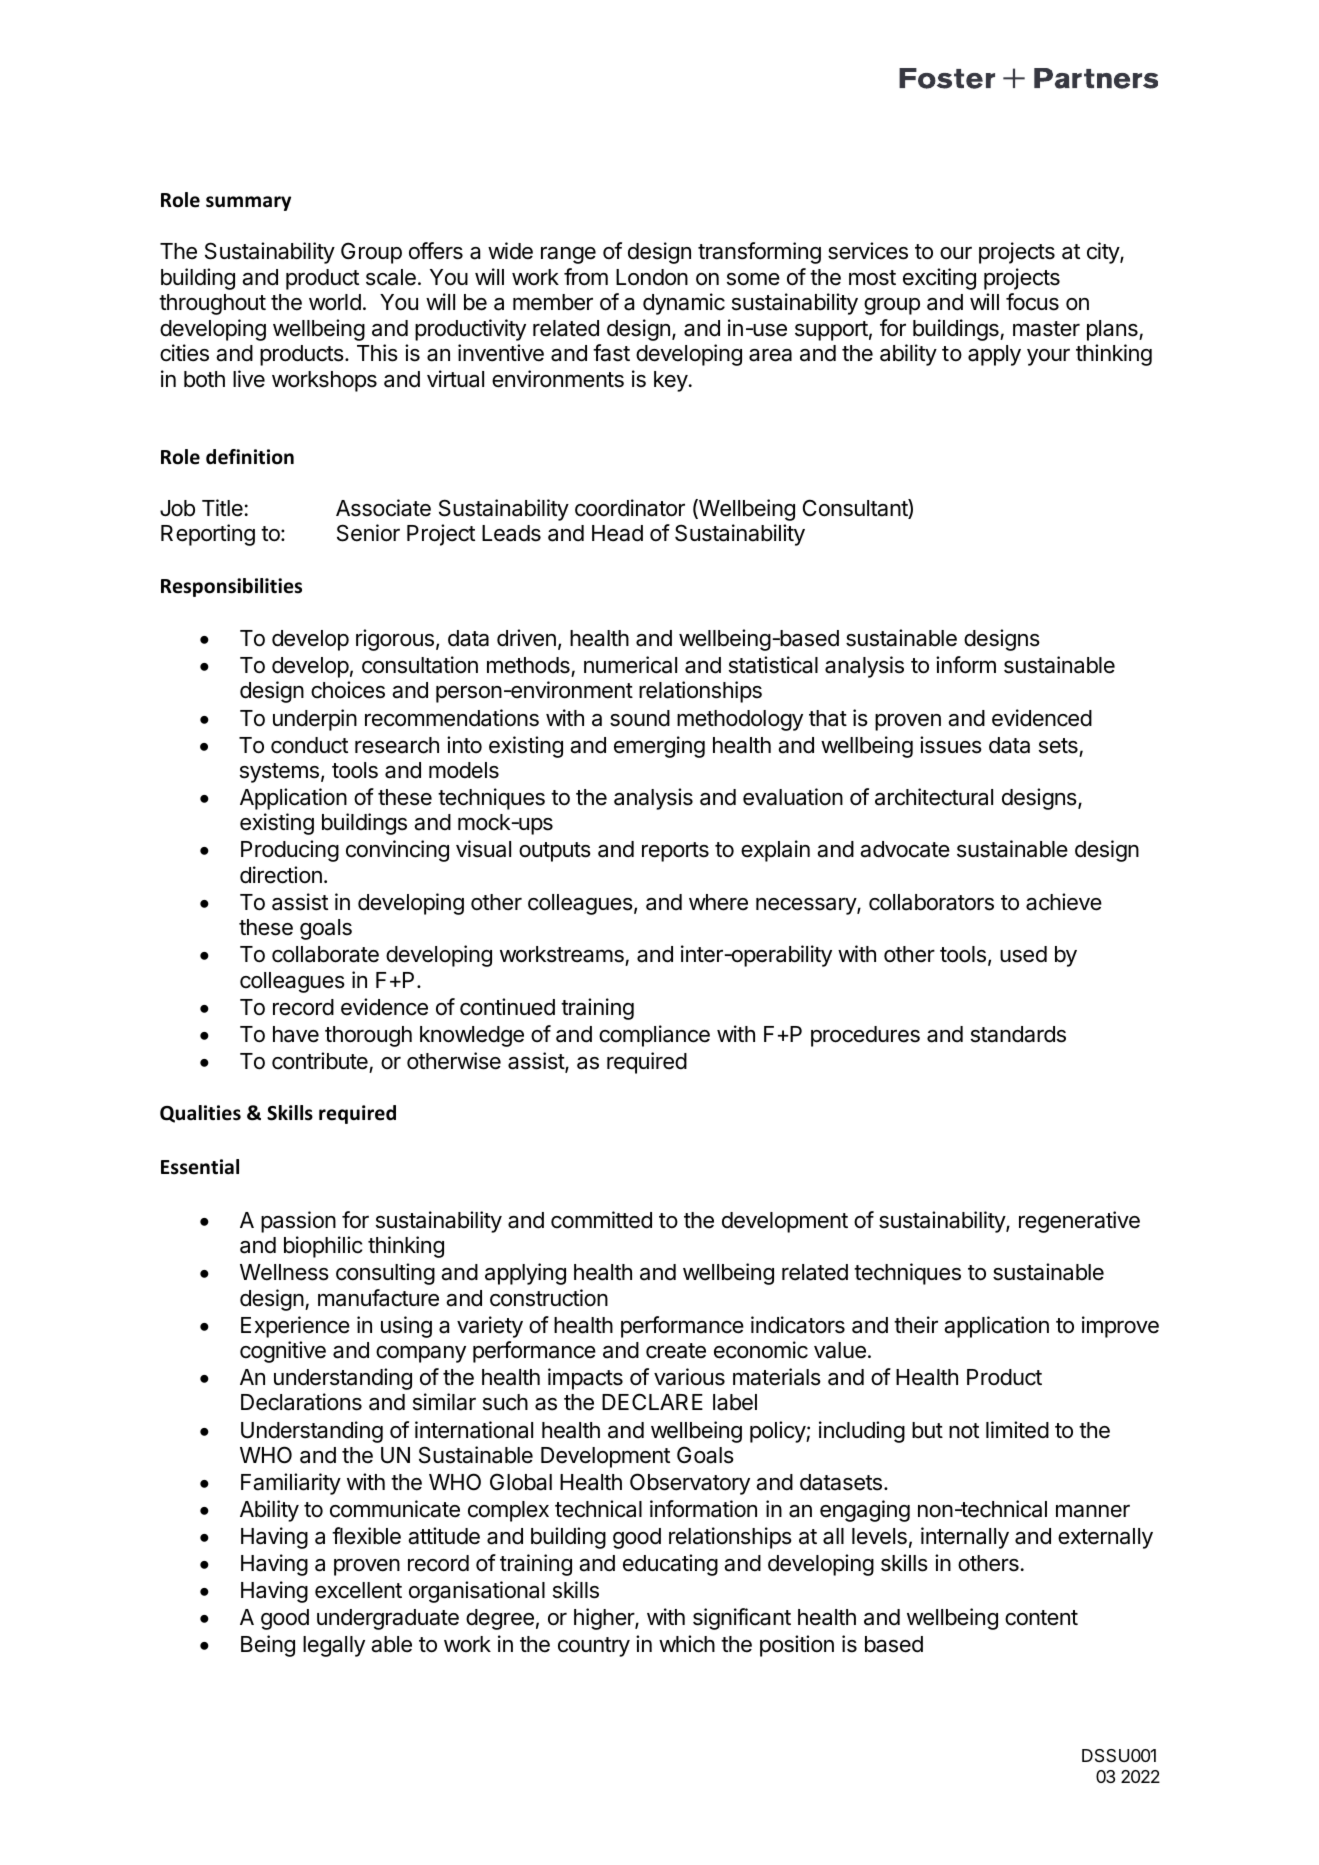 The image size is (1319, 1865). What do you see at coordinates (605, 1619) in the screenshot?
I see `higher` at bounding box center [605, 1619].
